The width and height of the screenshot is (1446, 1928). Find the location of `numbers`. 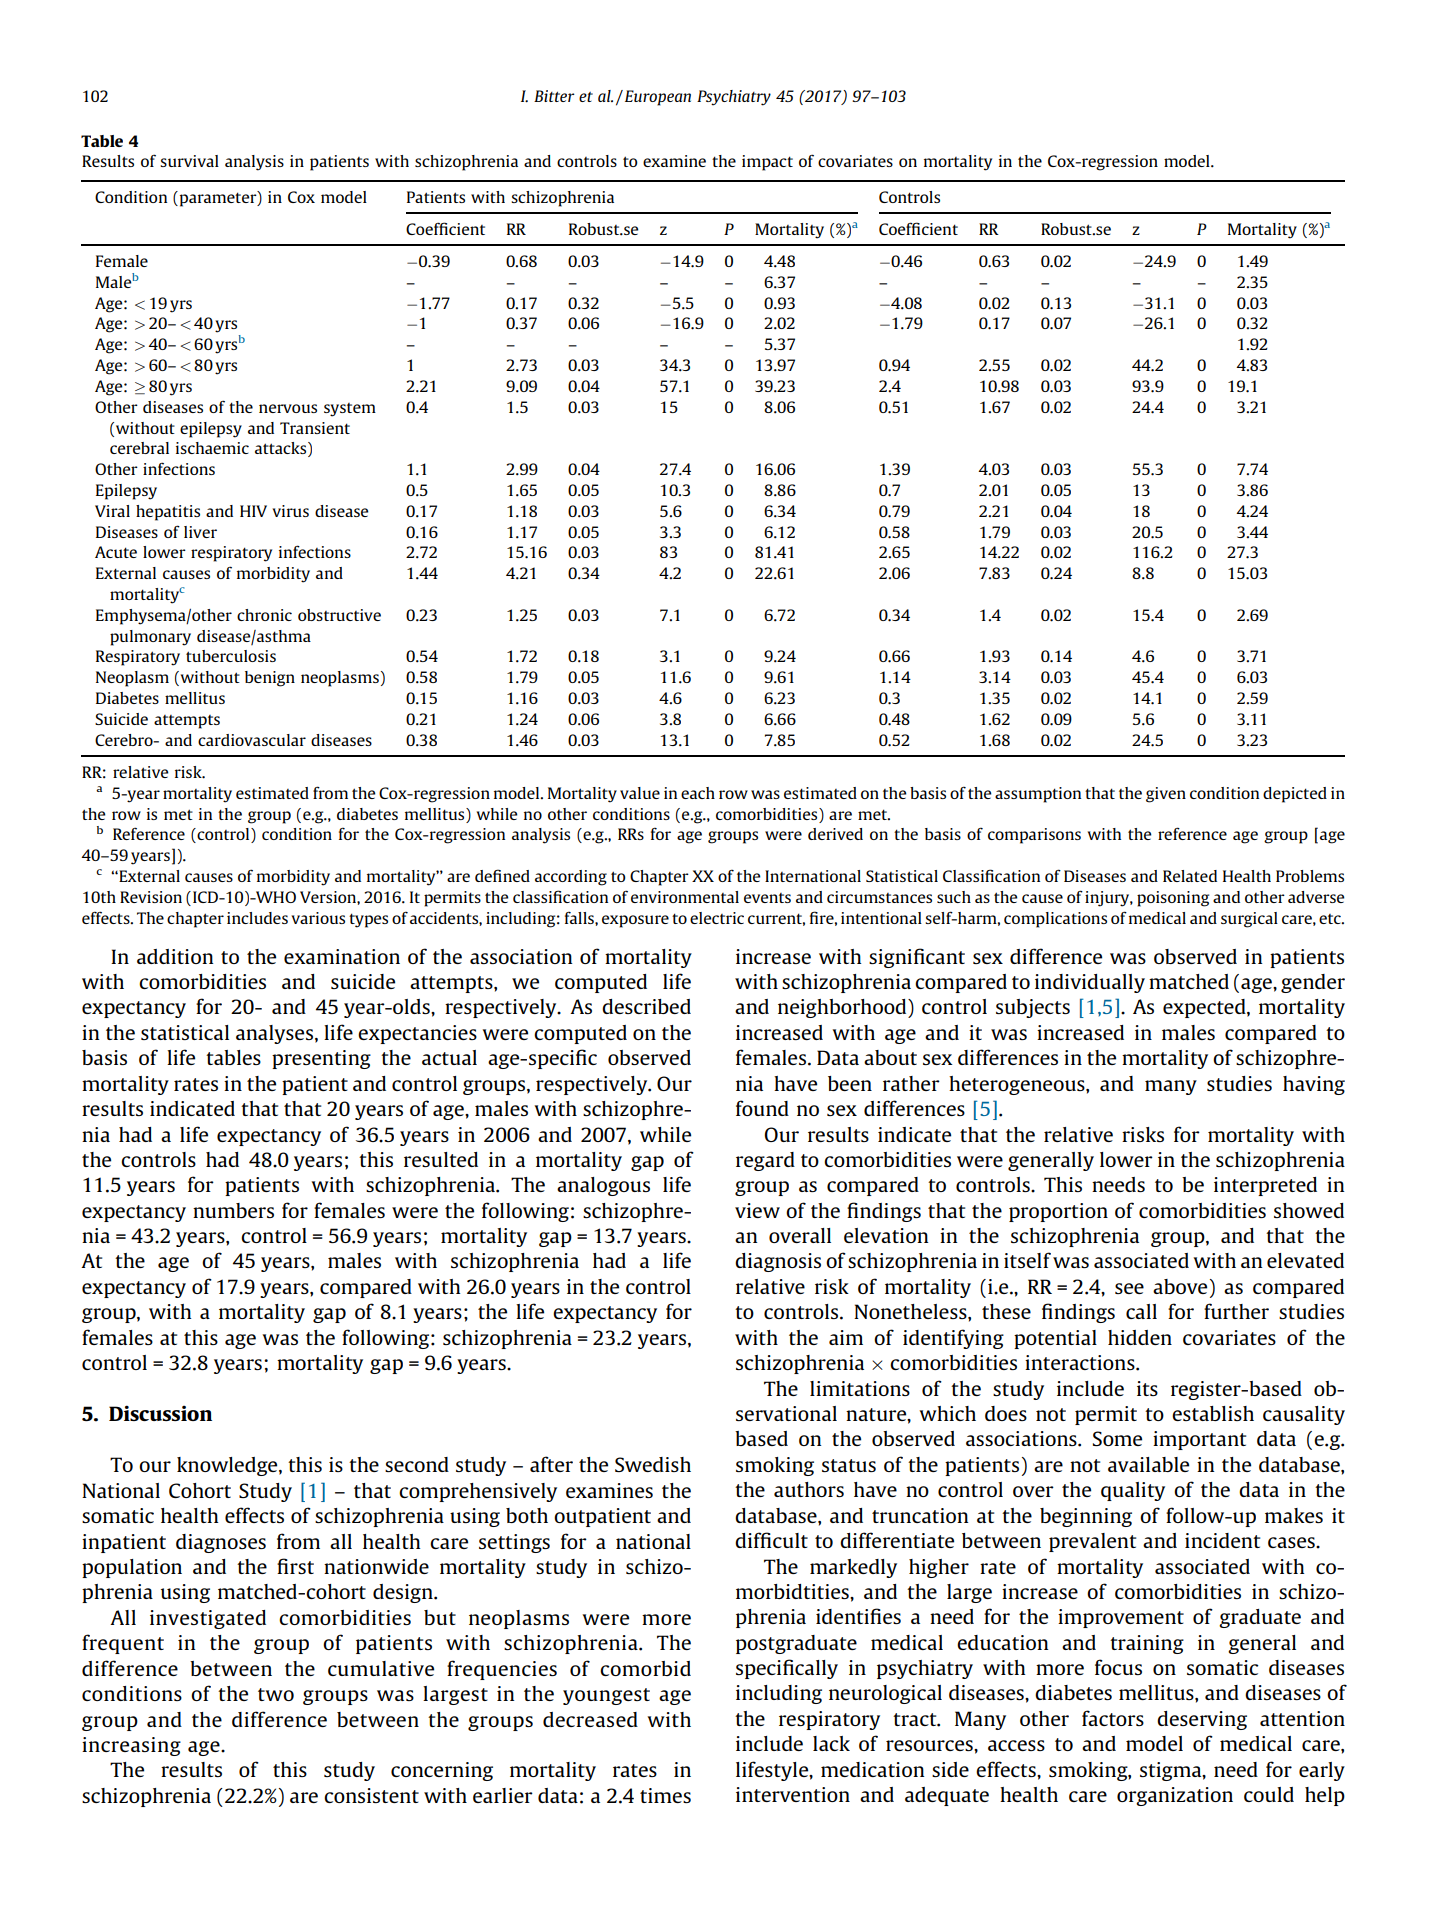

numbers is located at coordinates (233, 1210).
